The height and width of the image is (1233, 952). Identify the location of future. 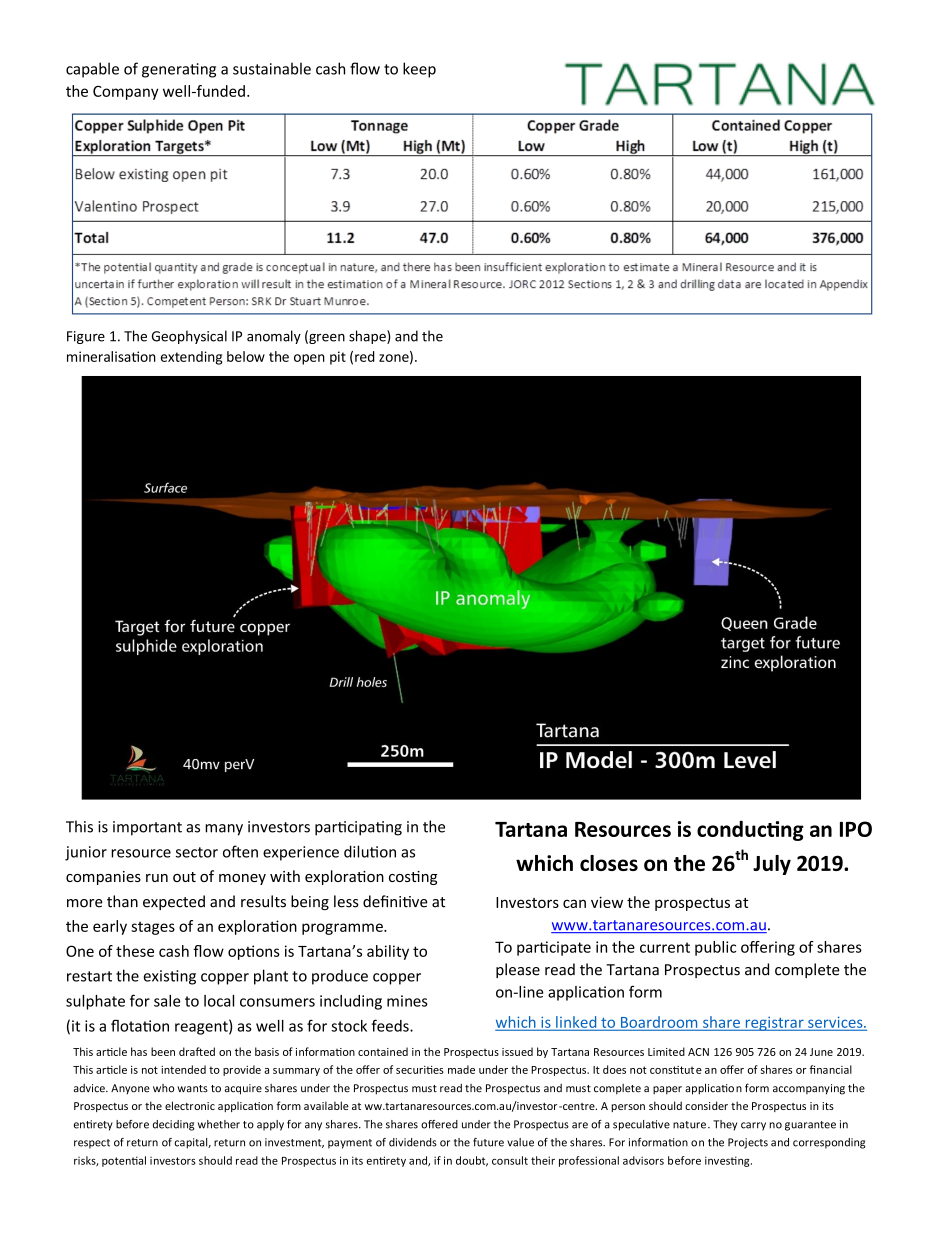
(488, 1142).
